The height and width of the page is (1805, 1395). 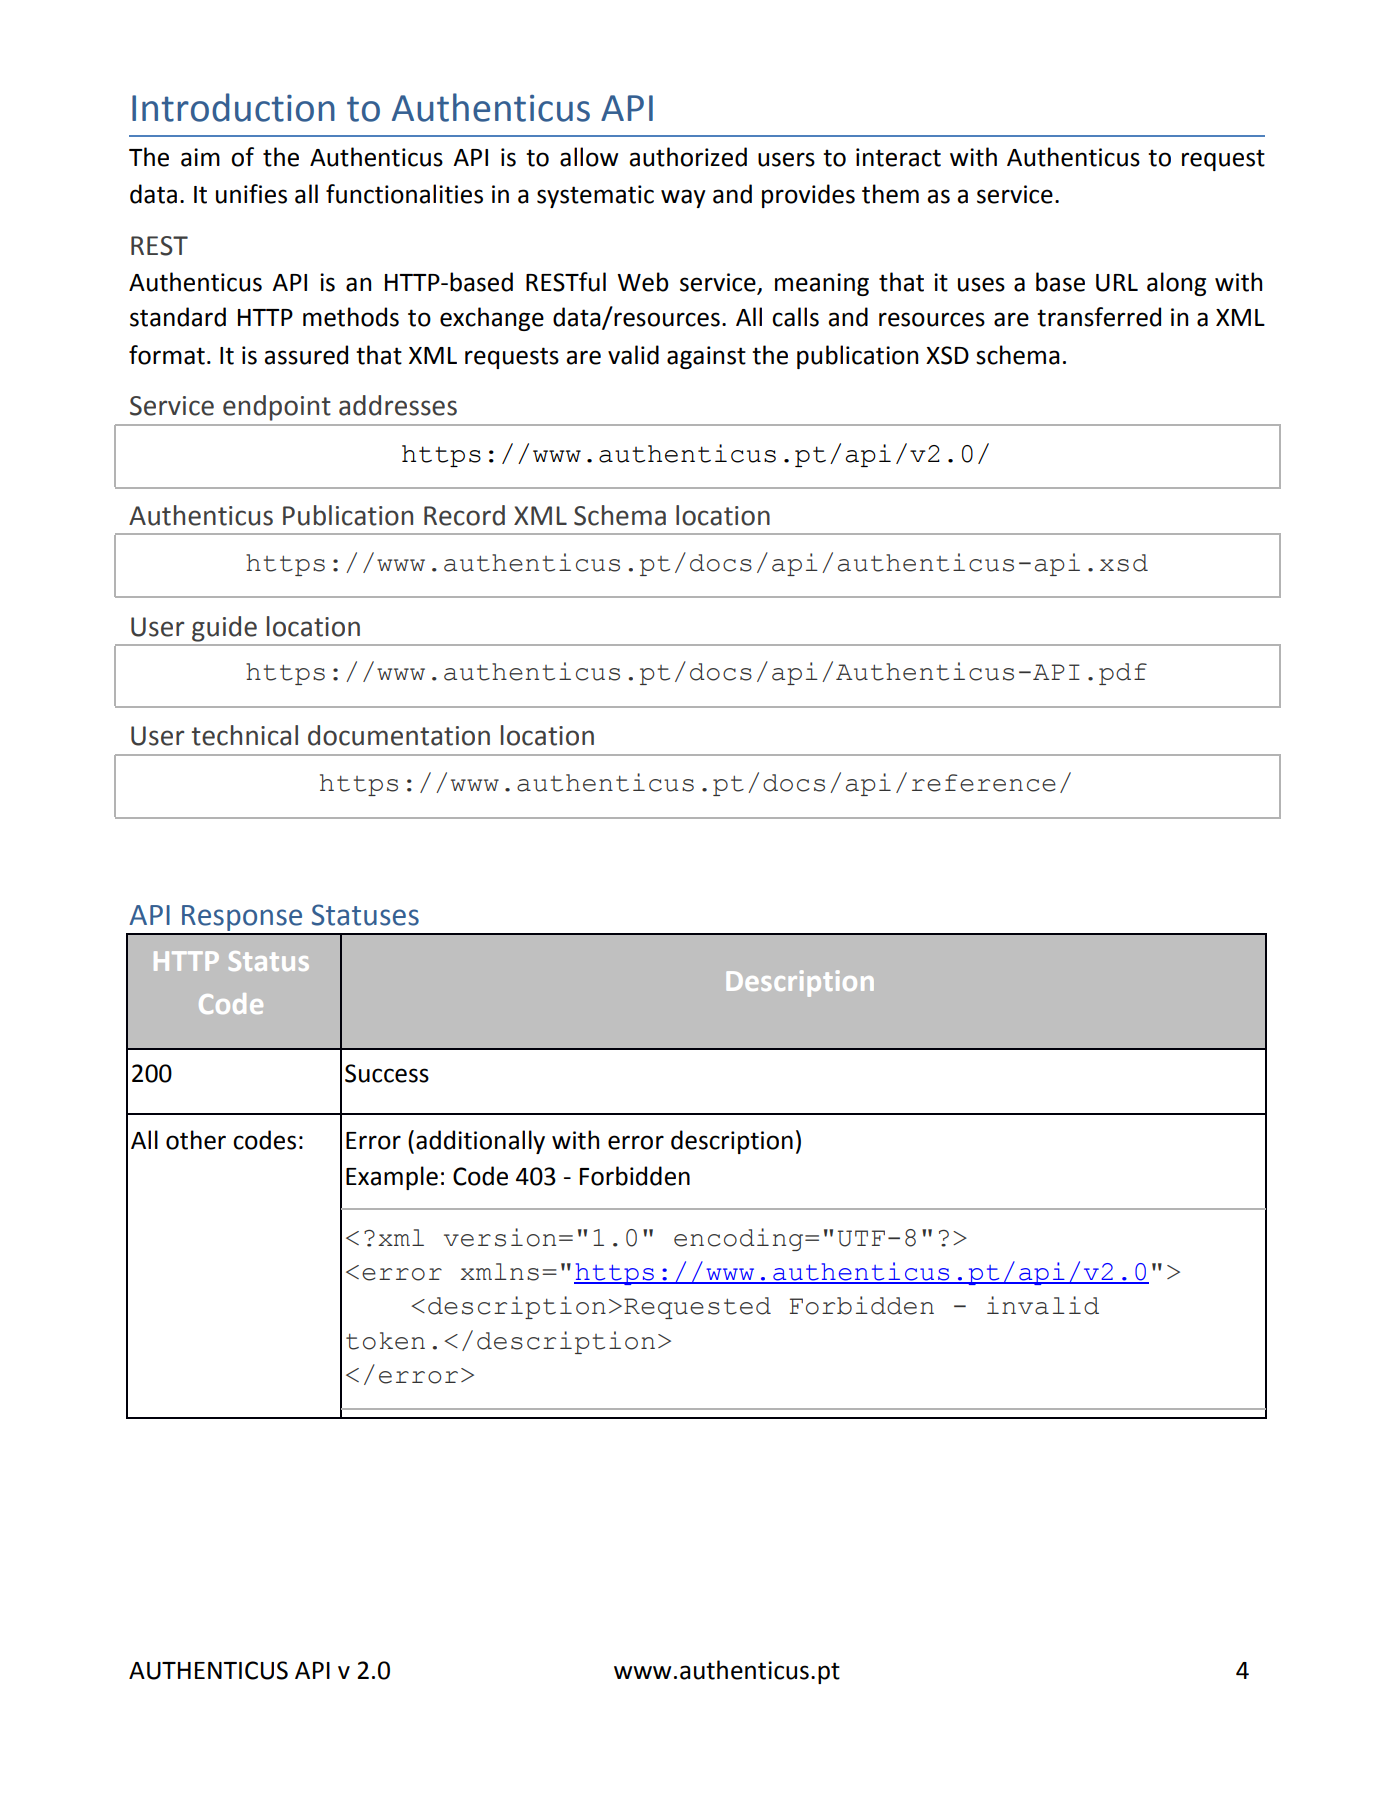 I want to click on Example, so click(x=392, y=1178).
